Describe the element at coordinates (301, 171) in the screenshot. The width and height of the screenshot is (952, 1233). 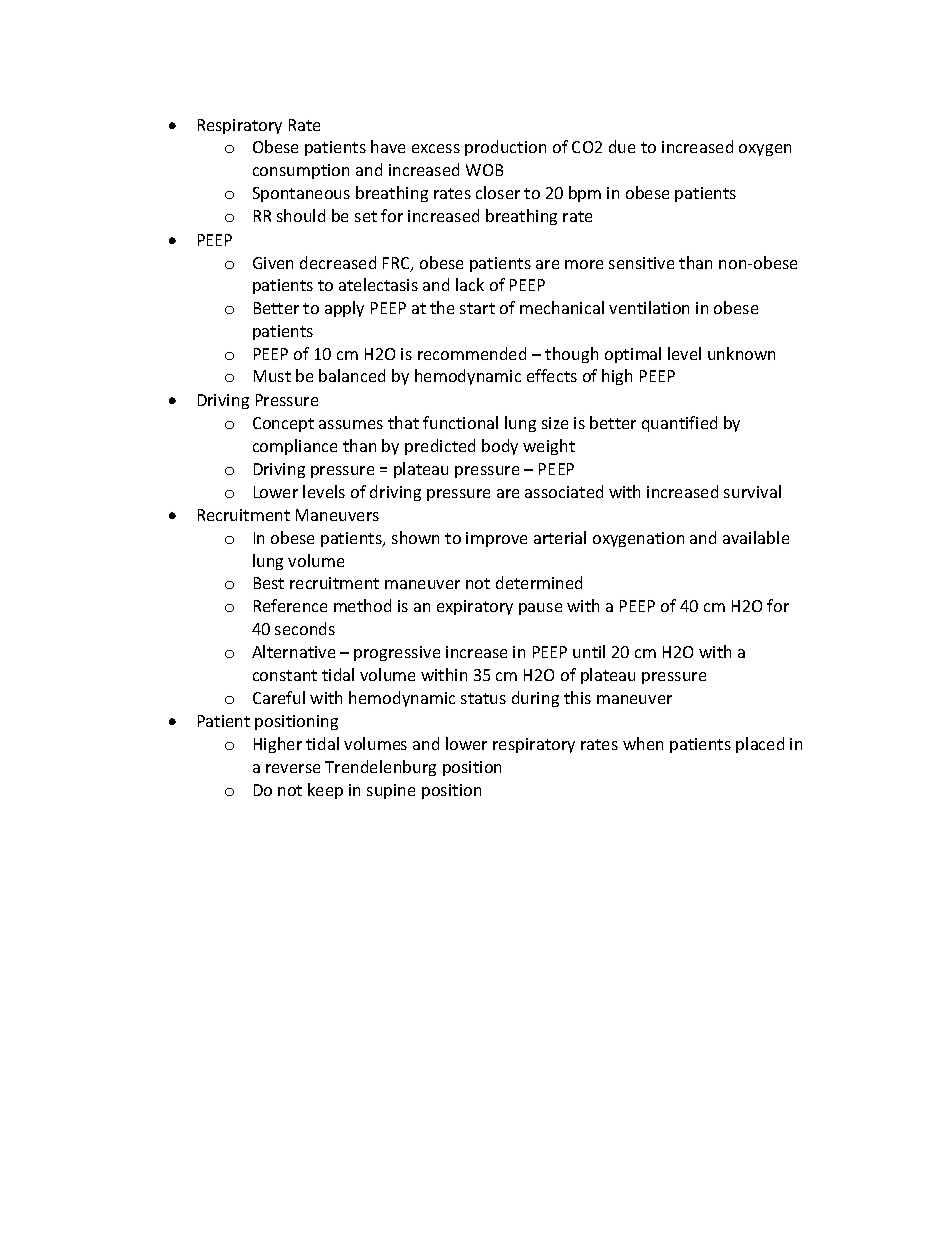
I see `consumption` at that location.
